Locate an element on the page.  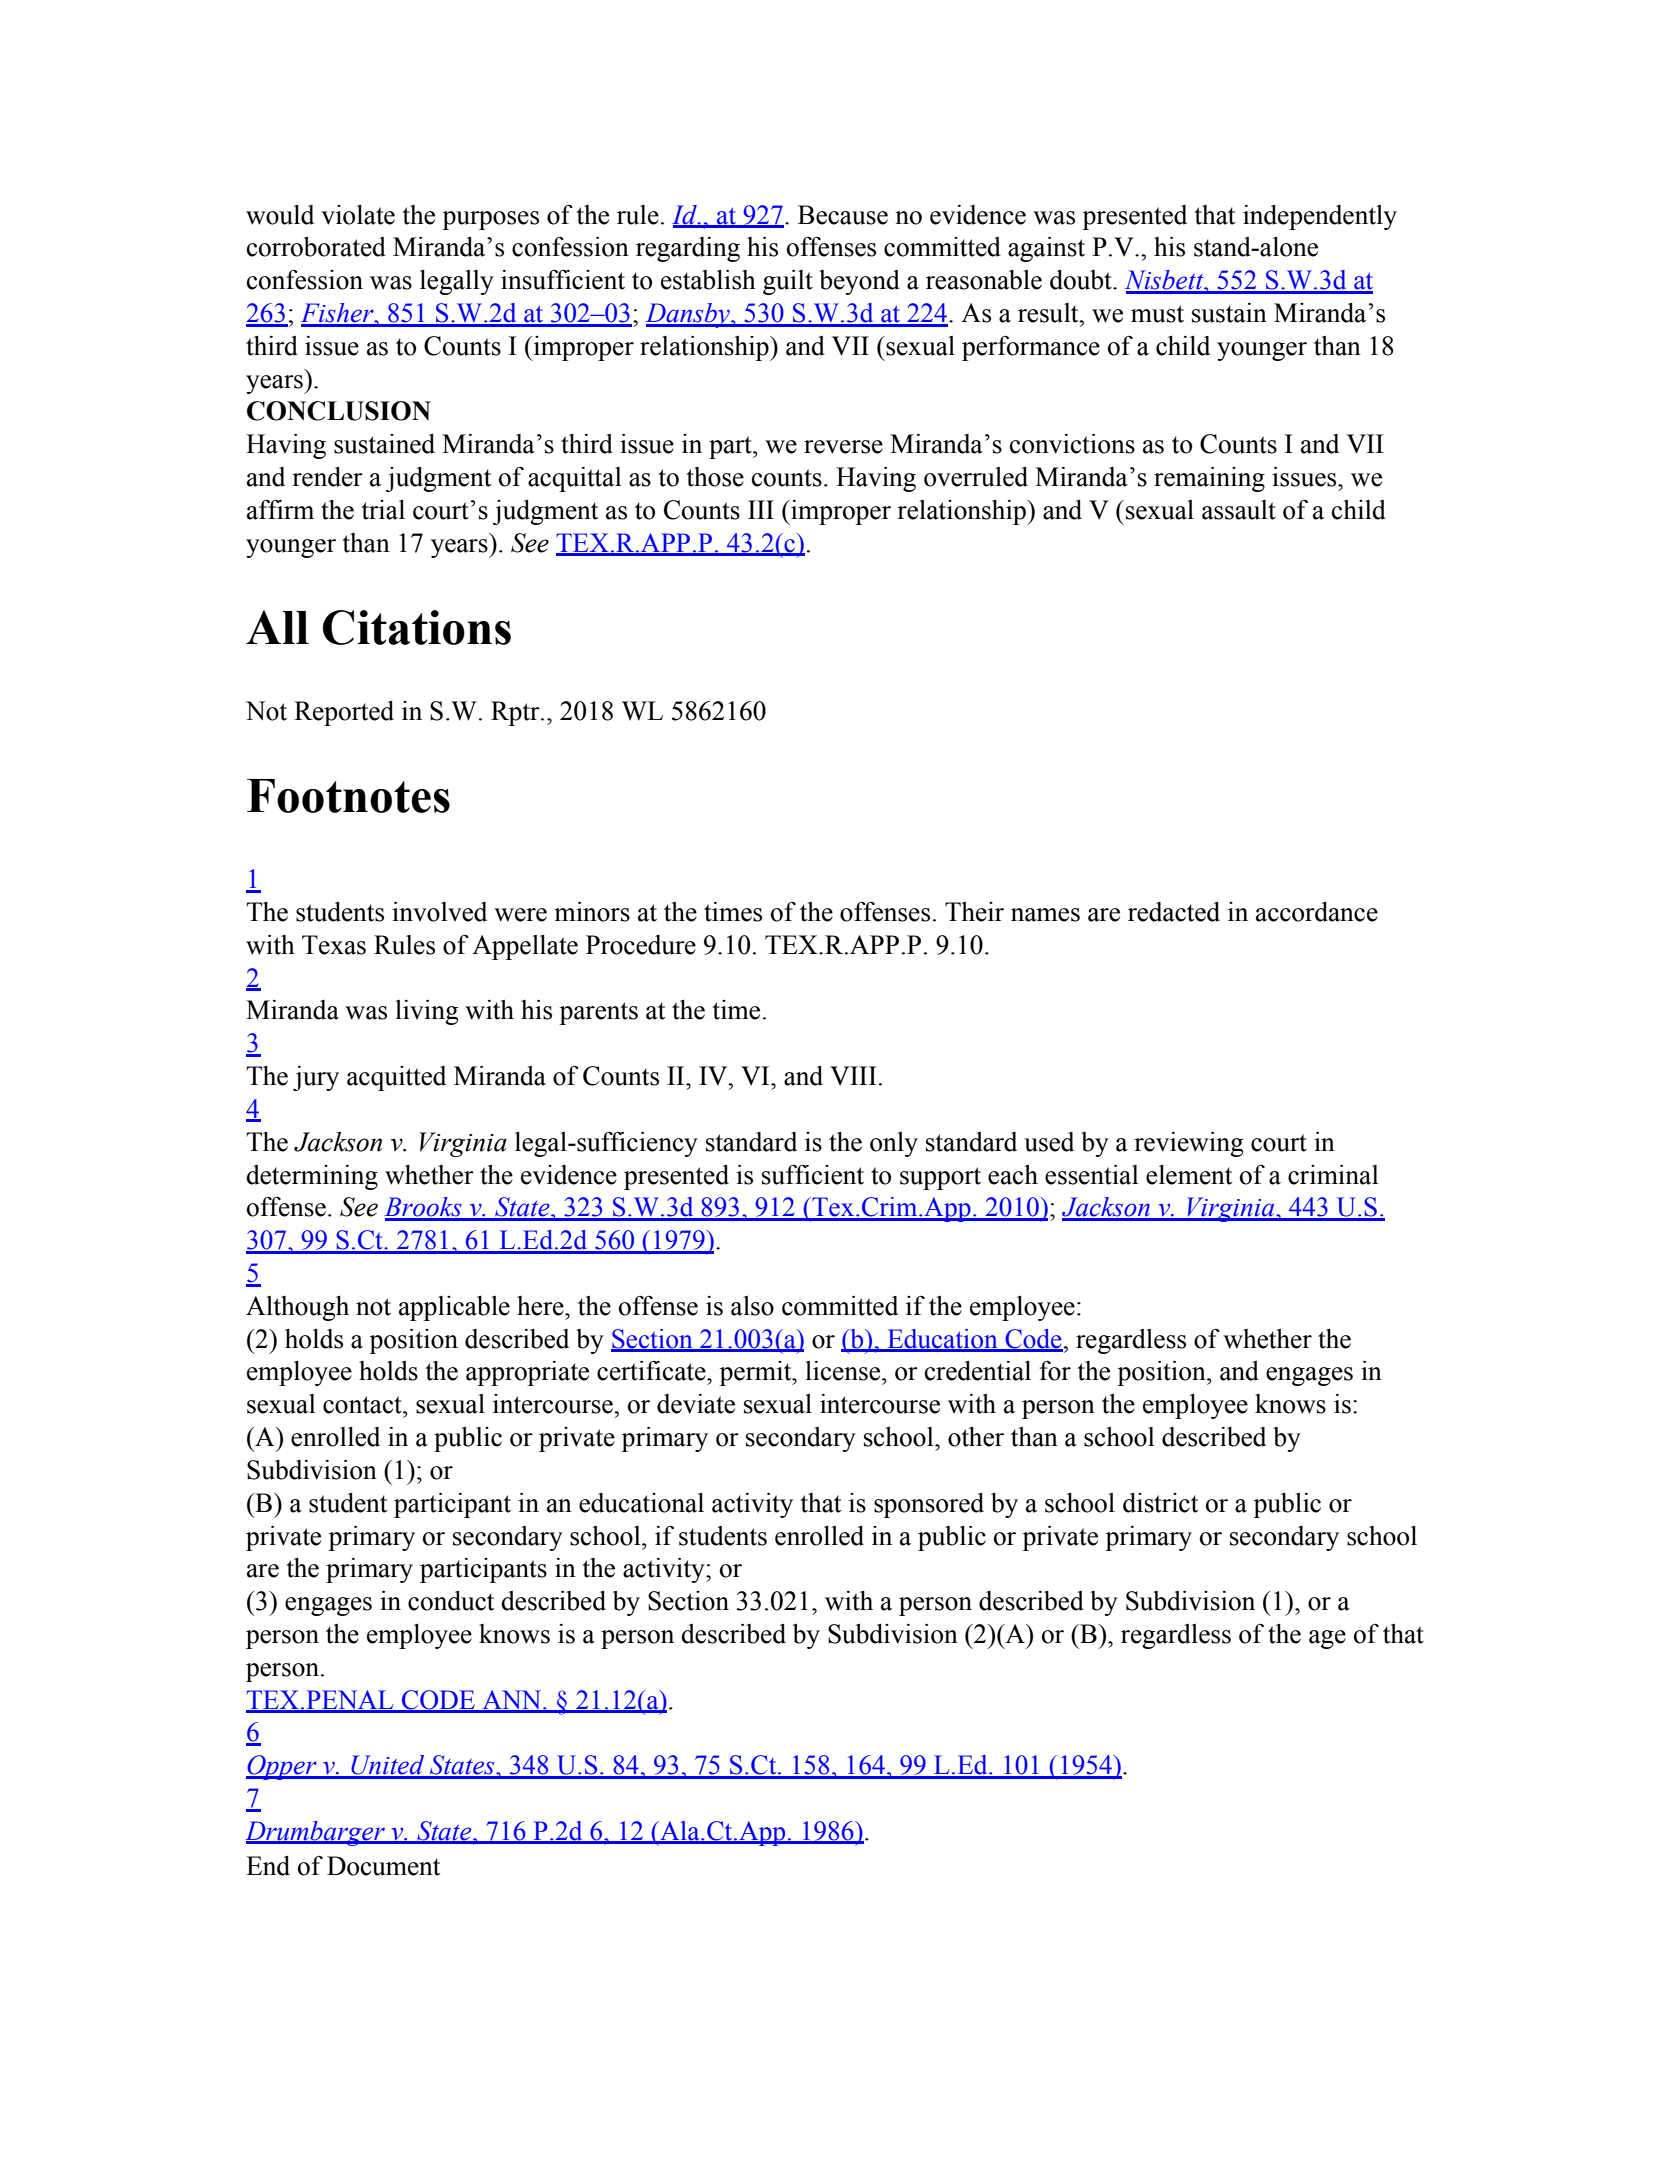
sponsored is located at coordinates (929, 1505).
